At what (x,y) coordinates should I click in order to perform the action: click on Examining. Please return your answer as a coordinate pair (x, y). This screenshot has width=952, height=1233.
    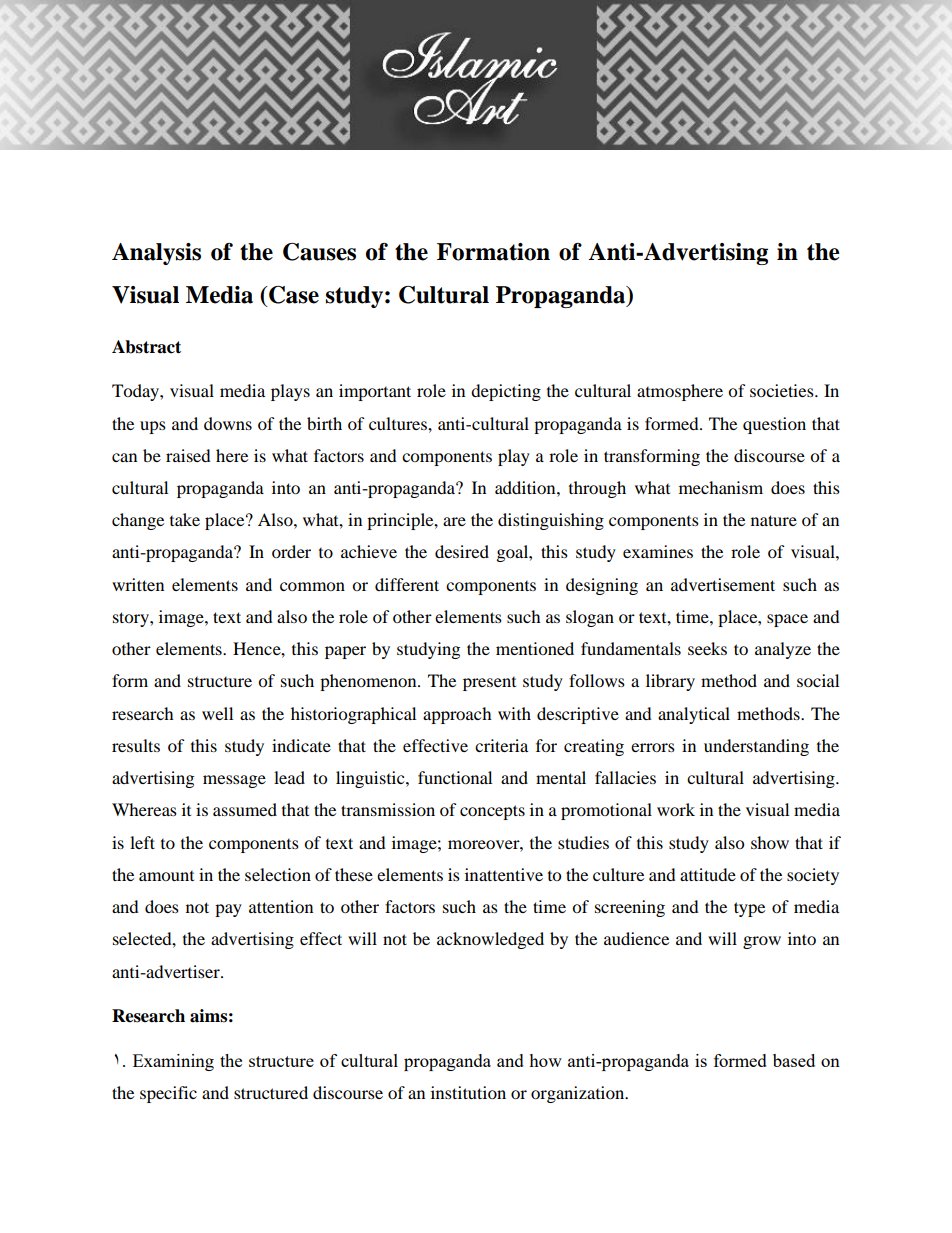
    Looking at the image, I should click on (173, 1062).
